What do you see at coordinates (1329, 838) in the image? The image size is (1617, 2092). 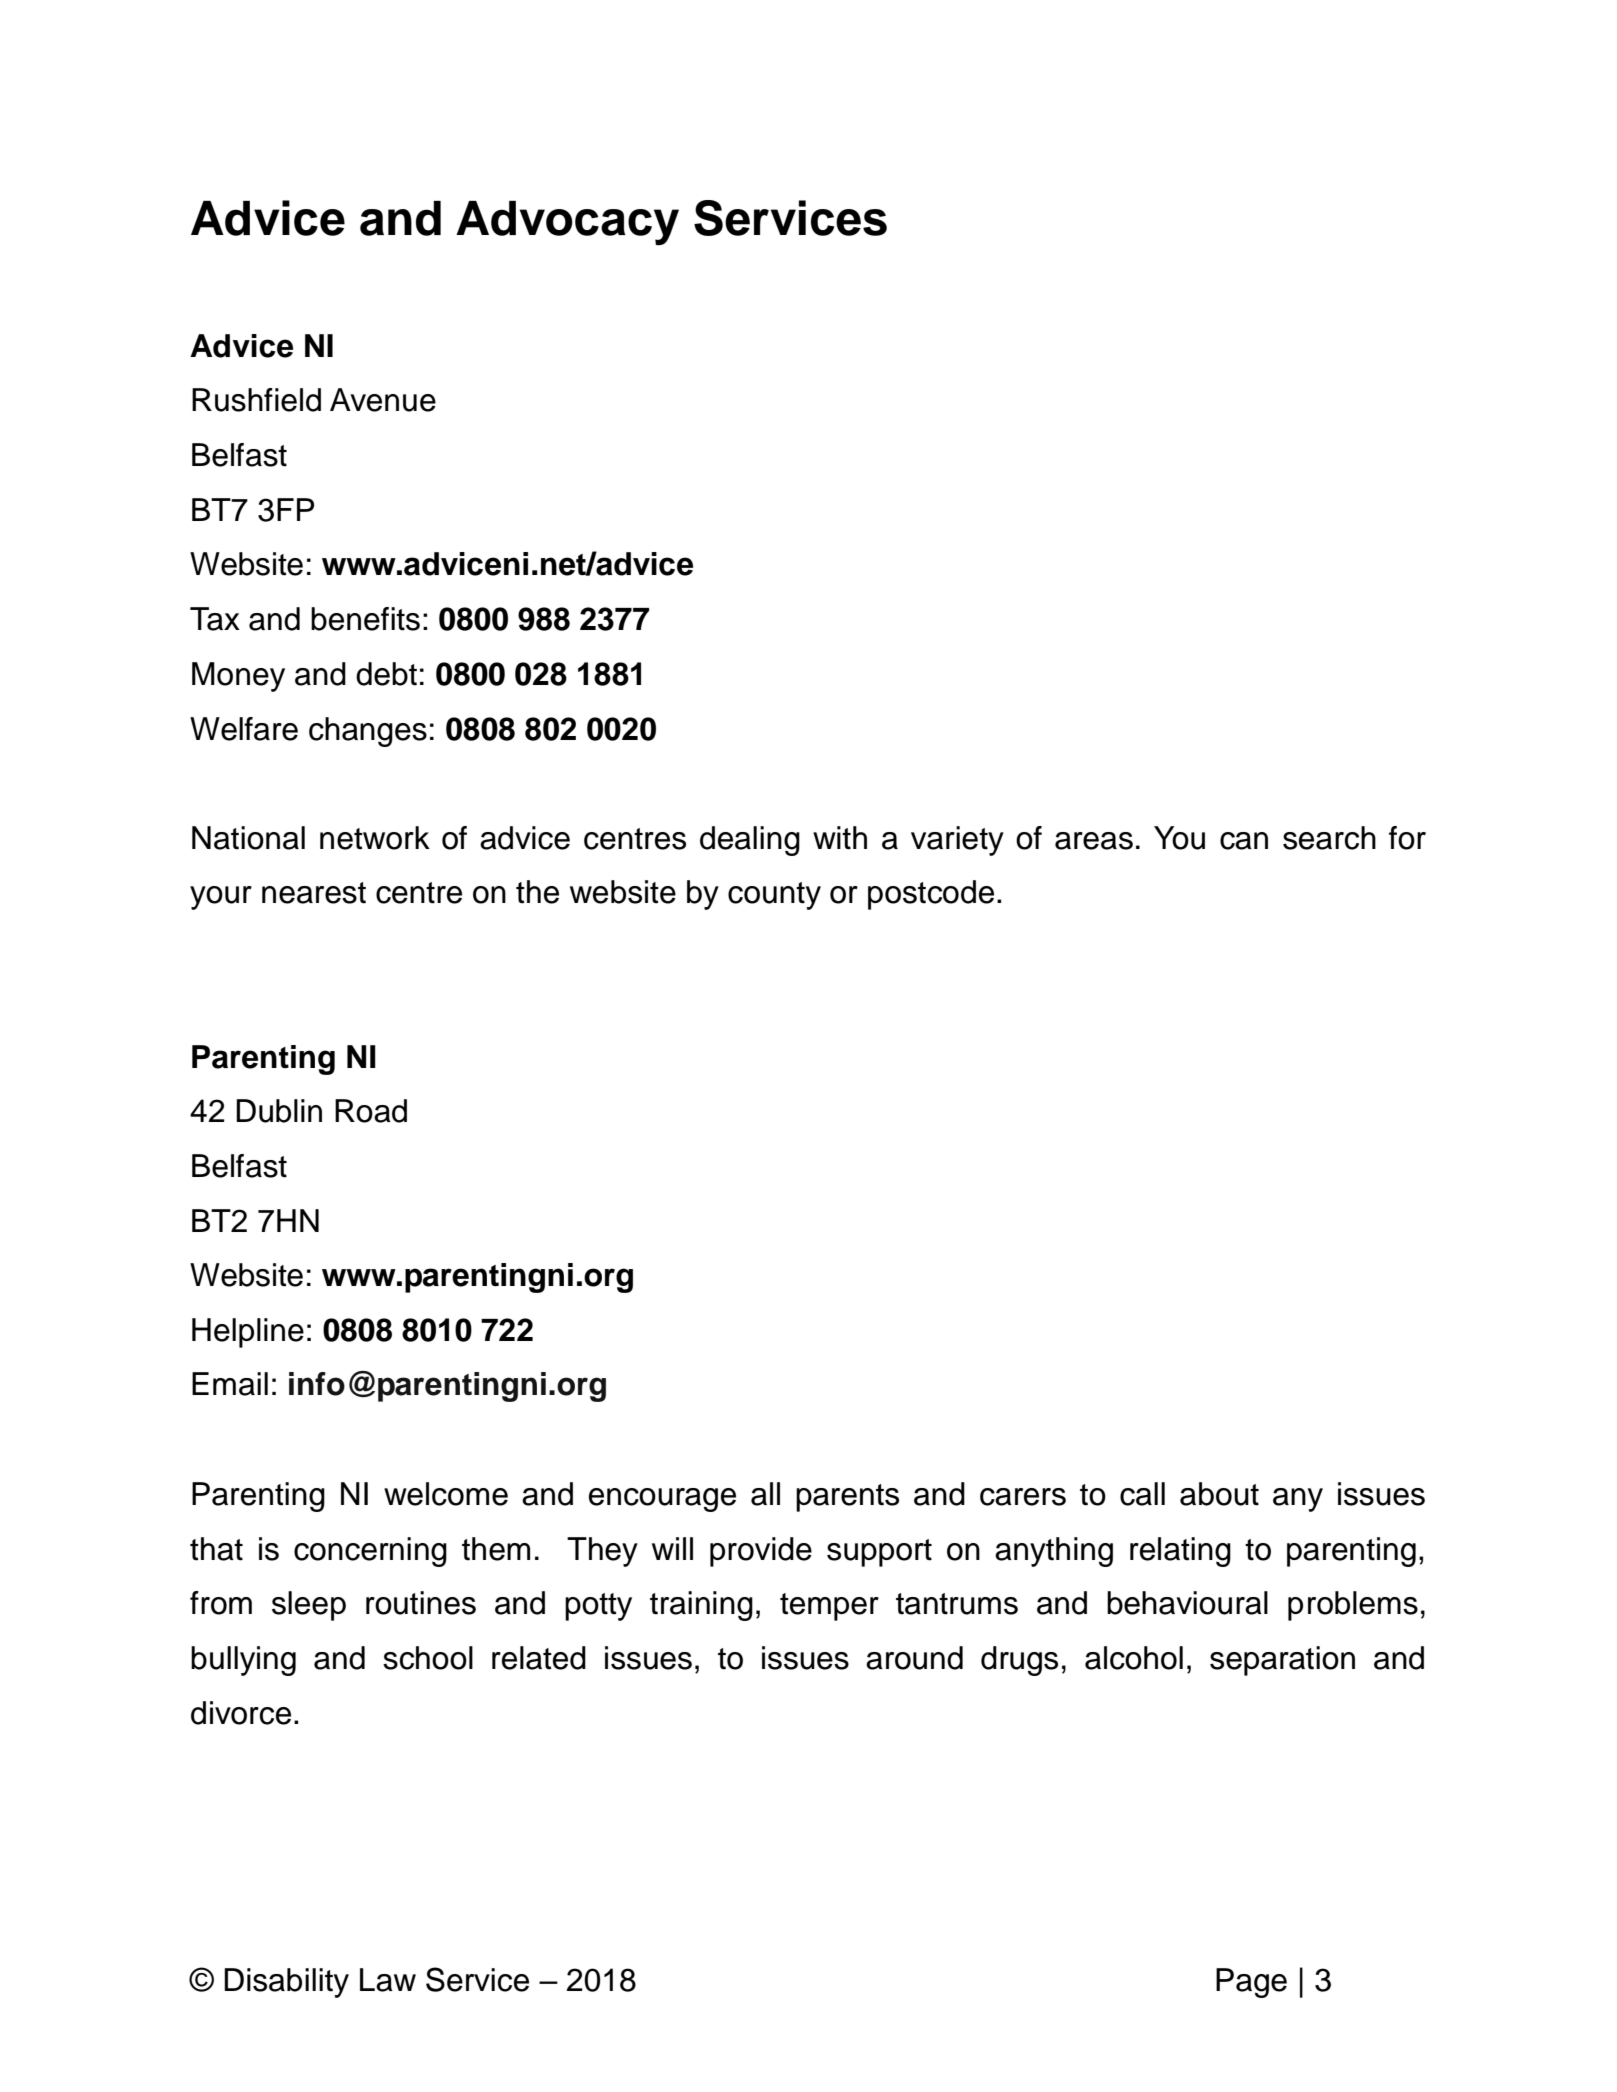 I see `search` at bounding box center [1329, 838].
